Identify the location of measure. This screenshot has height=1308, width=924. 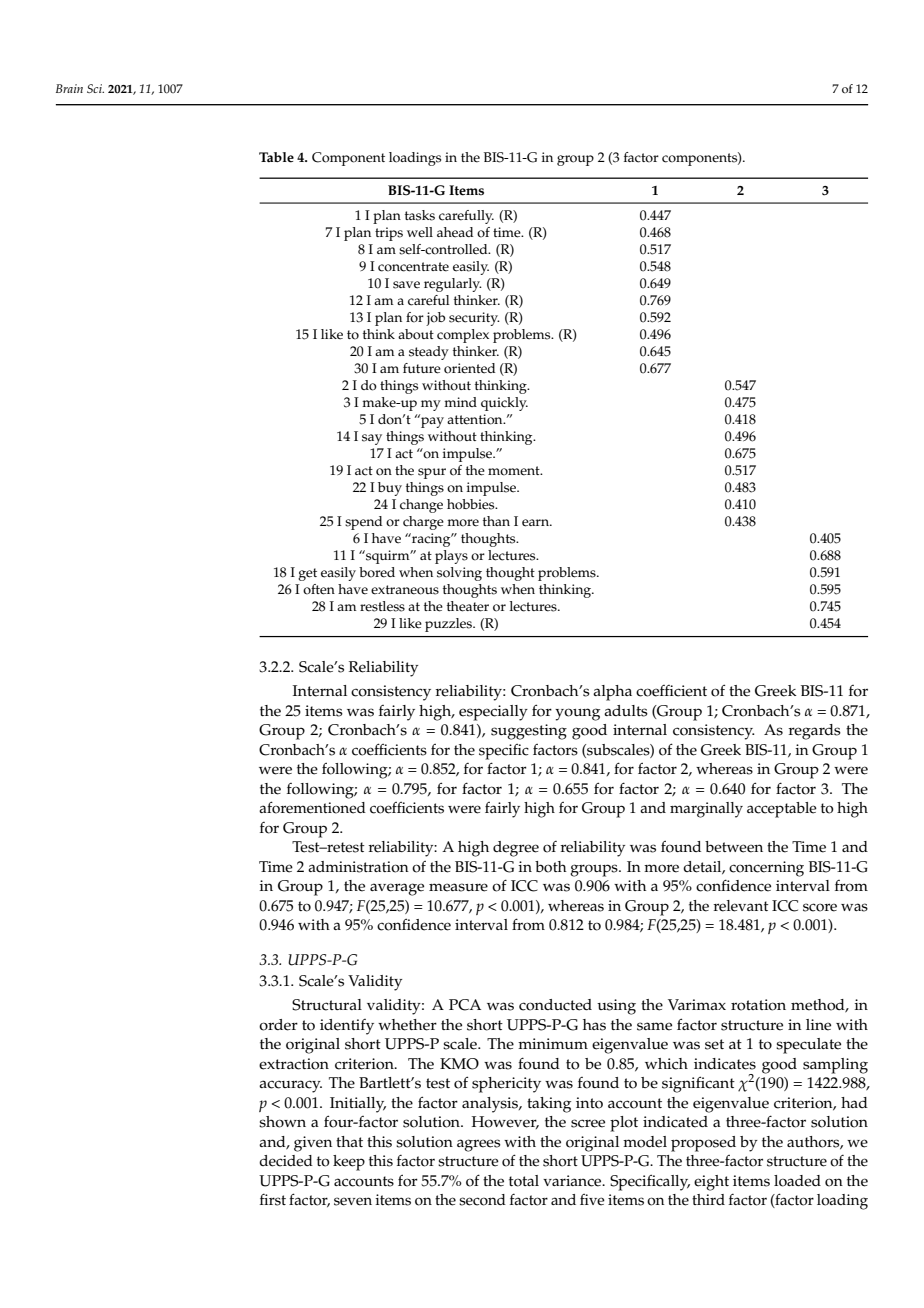
(458, 887).
